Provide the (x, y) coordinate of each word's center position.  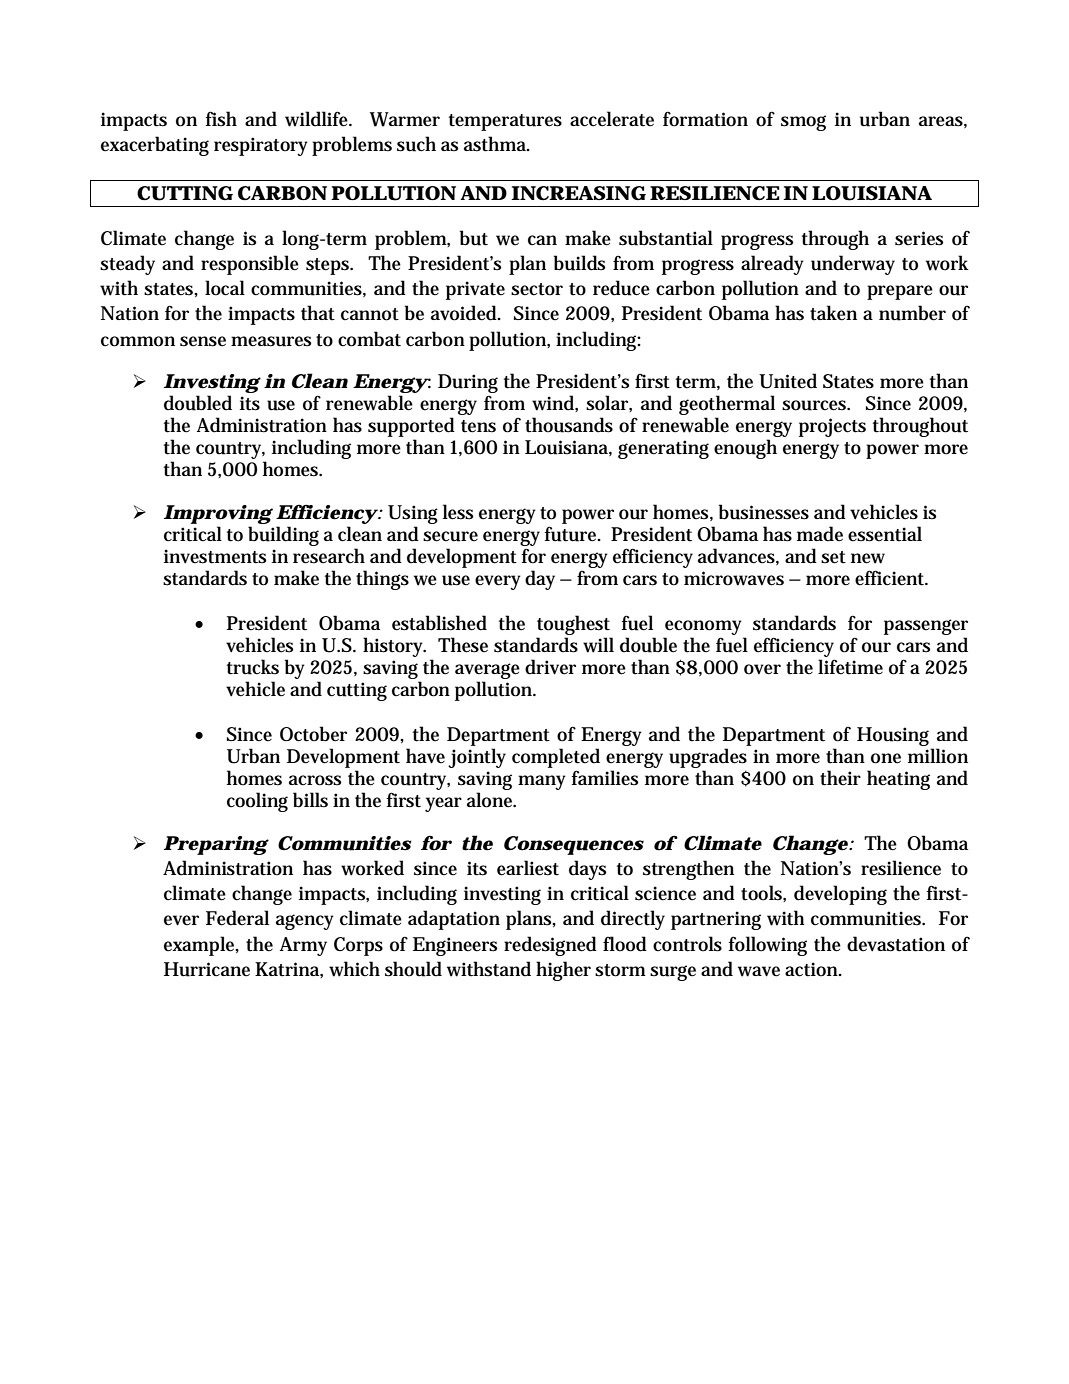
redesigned (550, 946)
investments (215, 556)
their (840, 778)
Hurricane (207, 969)
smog (803, 123)
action (813, 969)
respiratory (261, 146)
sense (203, 341)
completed (556, 758)
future (572, 534)
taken (833, 313)
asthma (497, 144)
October (313, 734)
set (833, 557)
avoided (465, 313)
